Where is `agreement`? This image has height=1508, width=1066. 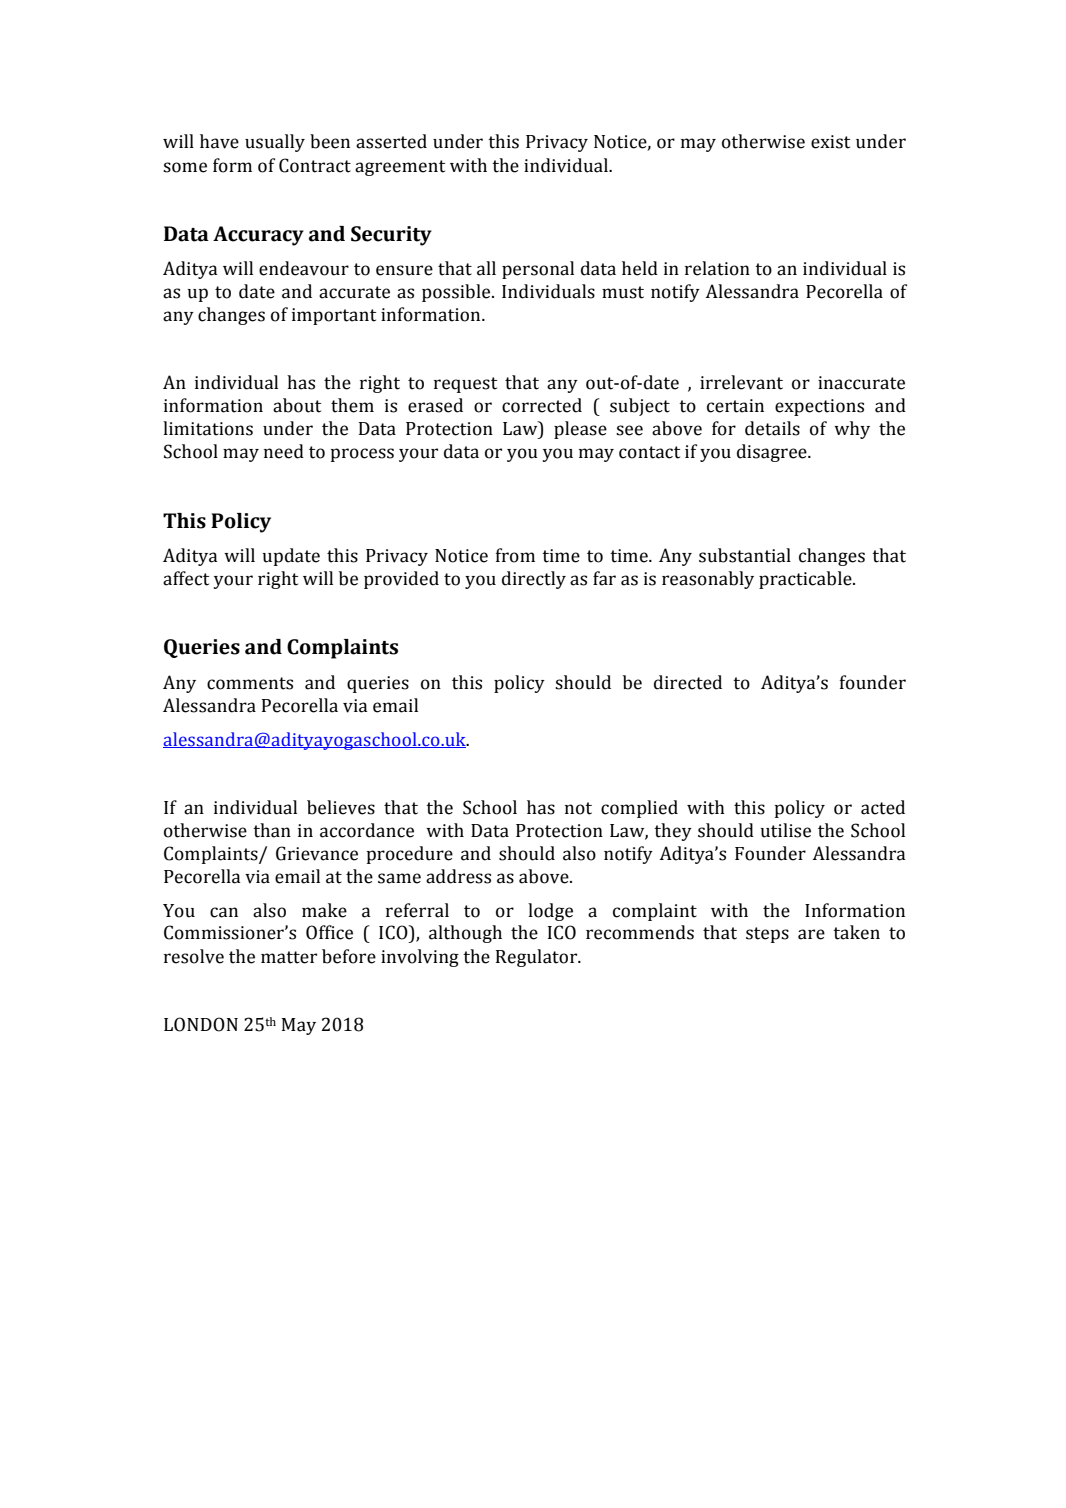
agreement is located at coordinates (400, 168).
